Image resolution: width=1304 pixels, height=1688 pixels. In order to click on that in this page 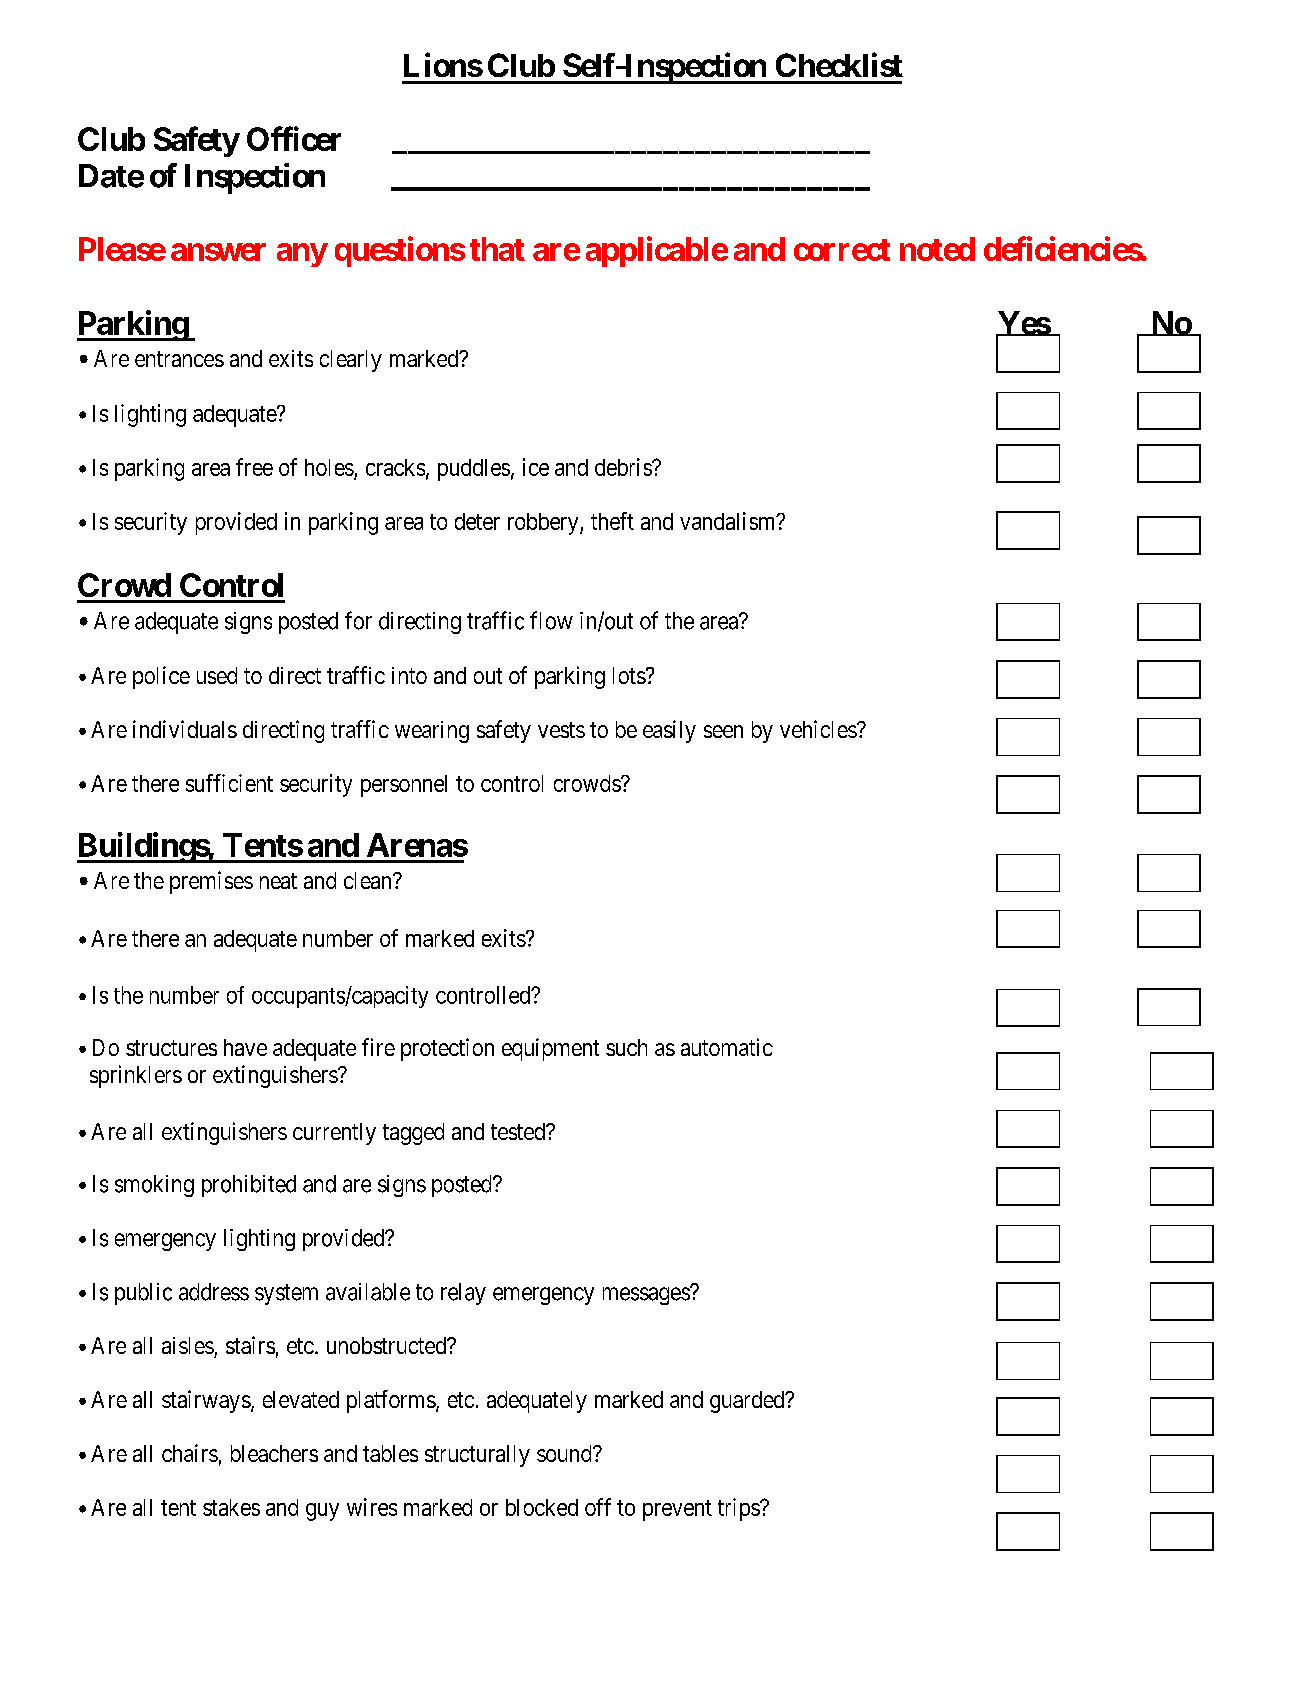, I will do `click(497, 249)`.
